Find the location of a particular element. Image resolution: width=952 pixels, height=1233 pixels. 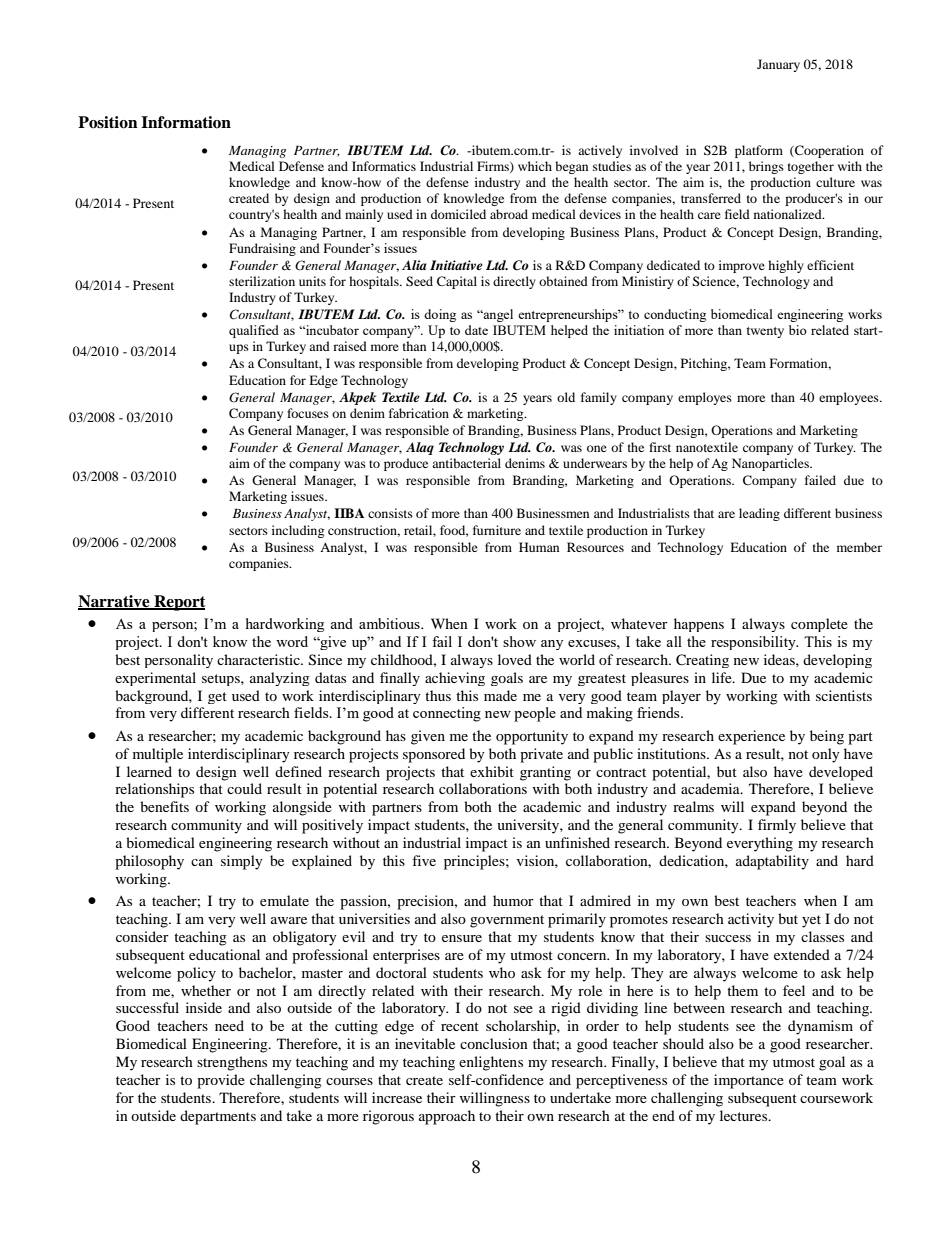

Position is located at coordinates (108, 122).
